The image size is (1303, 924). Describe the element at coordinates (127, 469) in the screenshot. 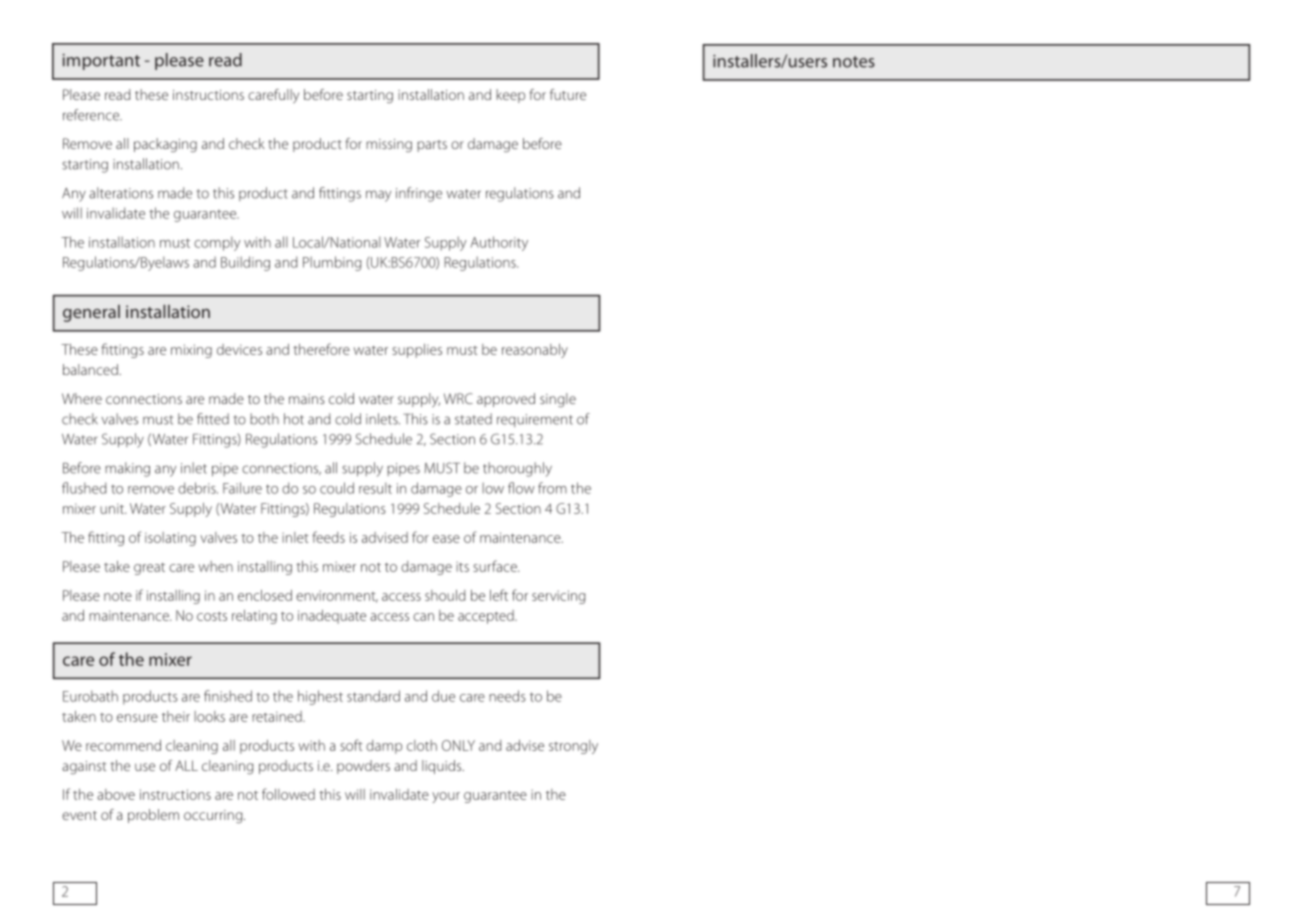

I see `making` at that location.
